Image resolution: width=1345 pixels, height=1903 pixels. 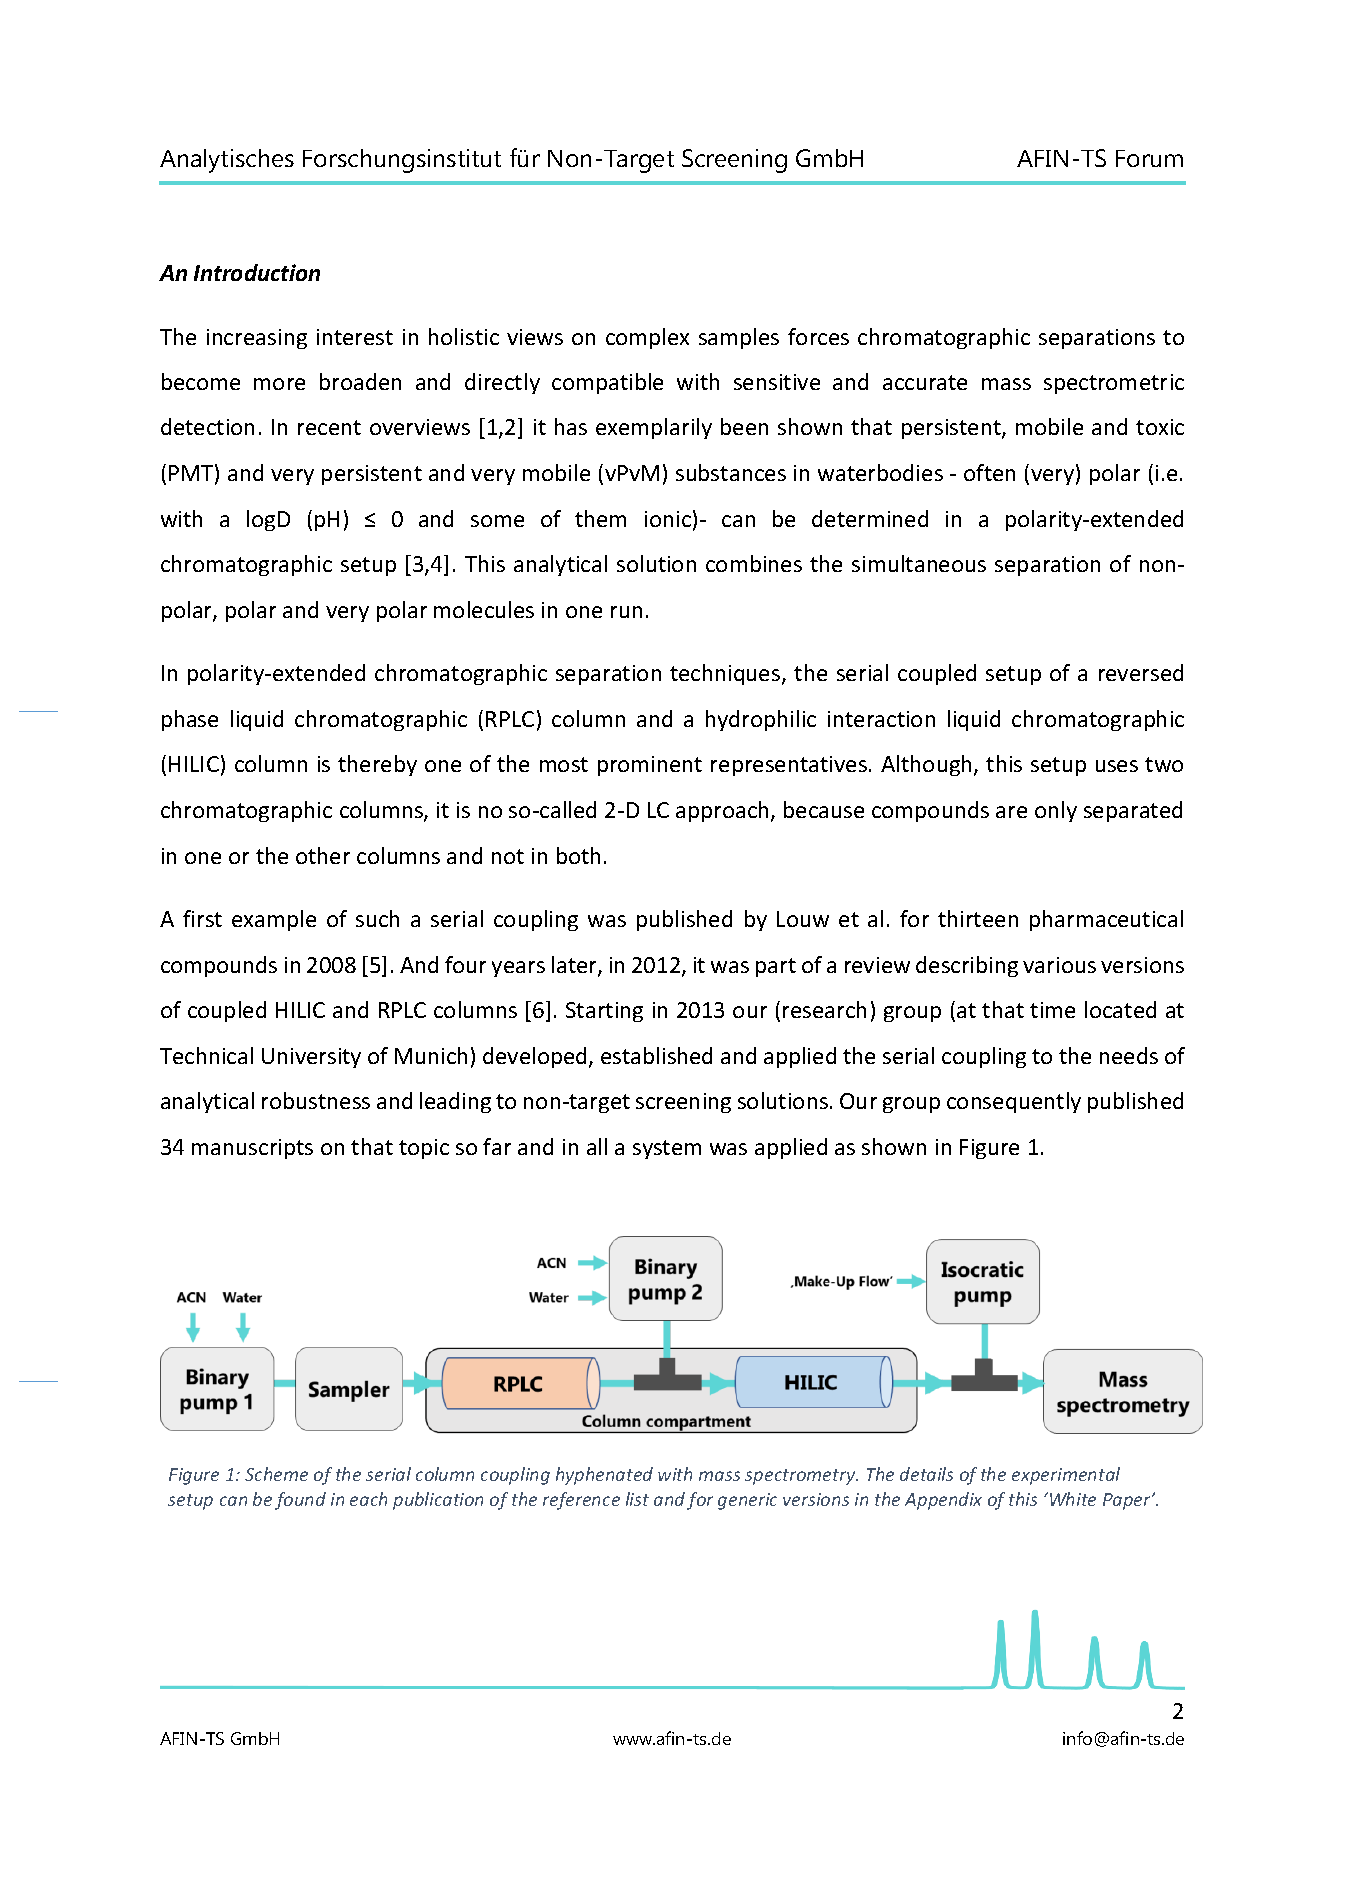 I want to click on run, so click(x=626, y=612).
